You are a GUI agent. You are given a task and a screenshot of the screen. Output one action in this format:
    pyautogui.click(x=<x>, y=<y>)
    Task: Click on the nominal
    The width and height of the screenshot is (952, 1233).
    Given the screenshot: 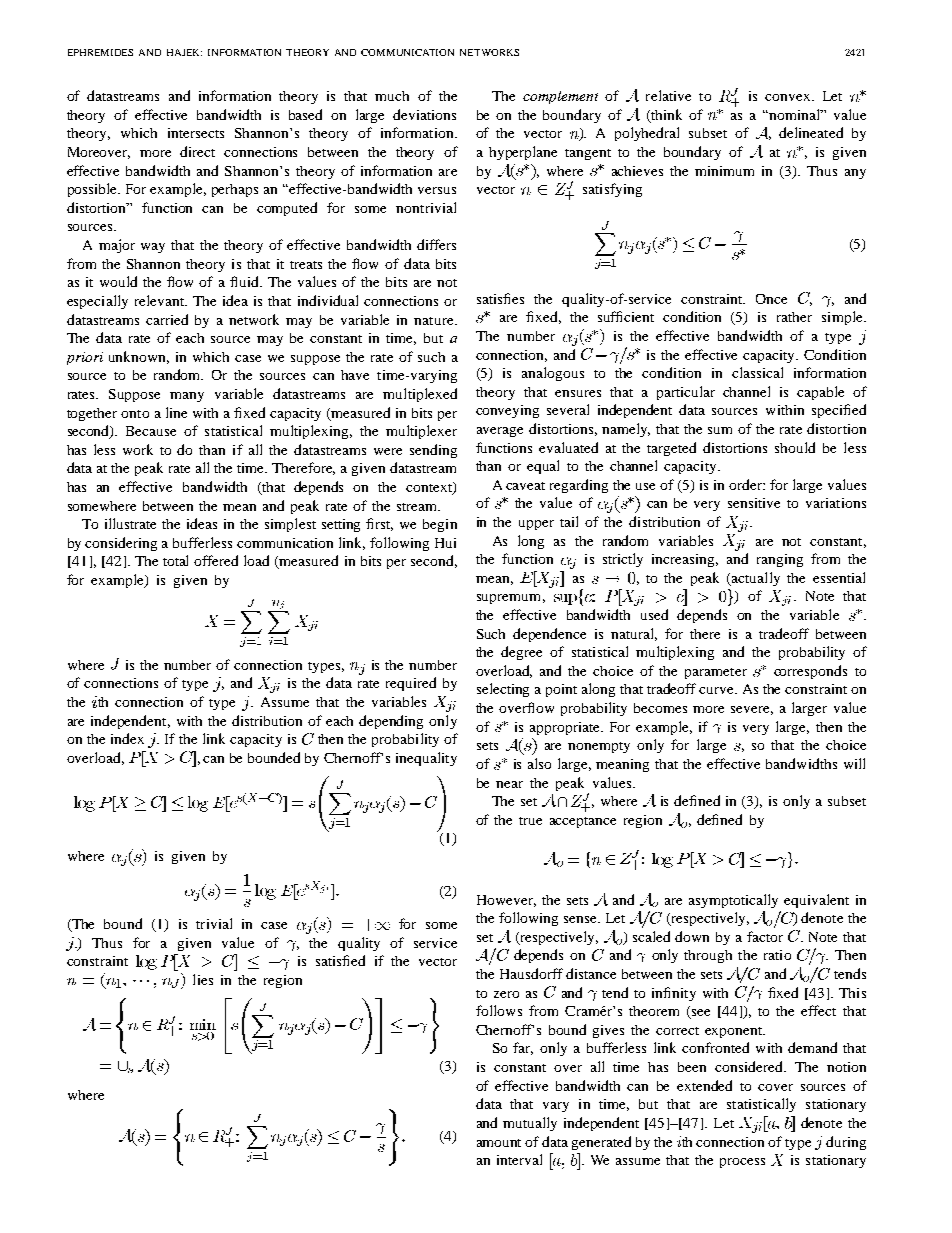 What is the action you would take?
    pyautogui.click(x=794, y=114)
